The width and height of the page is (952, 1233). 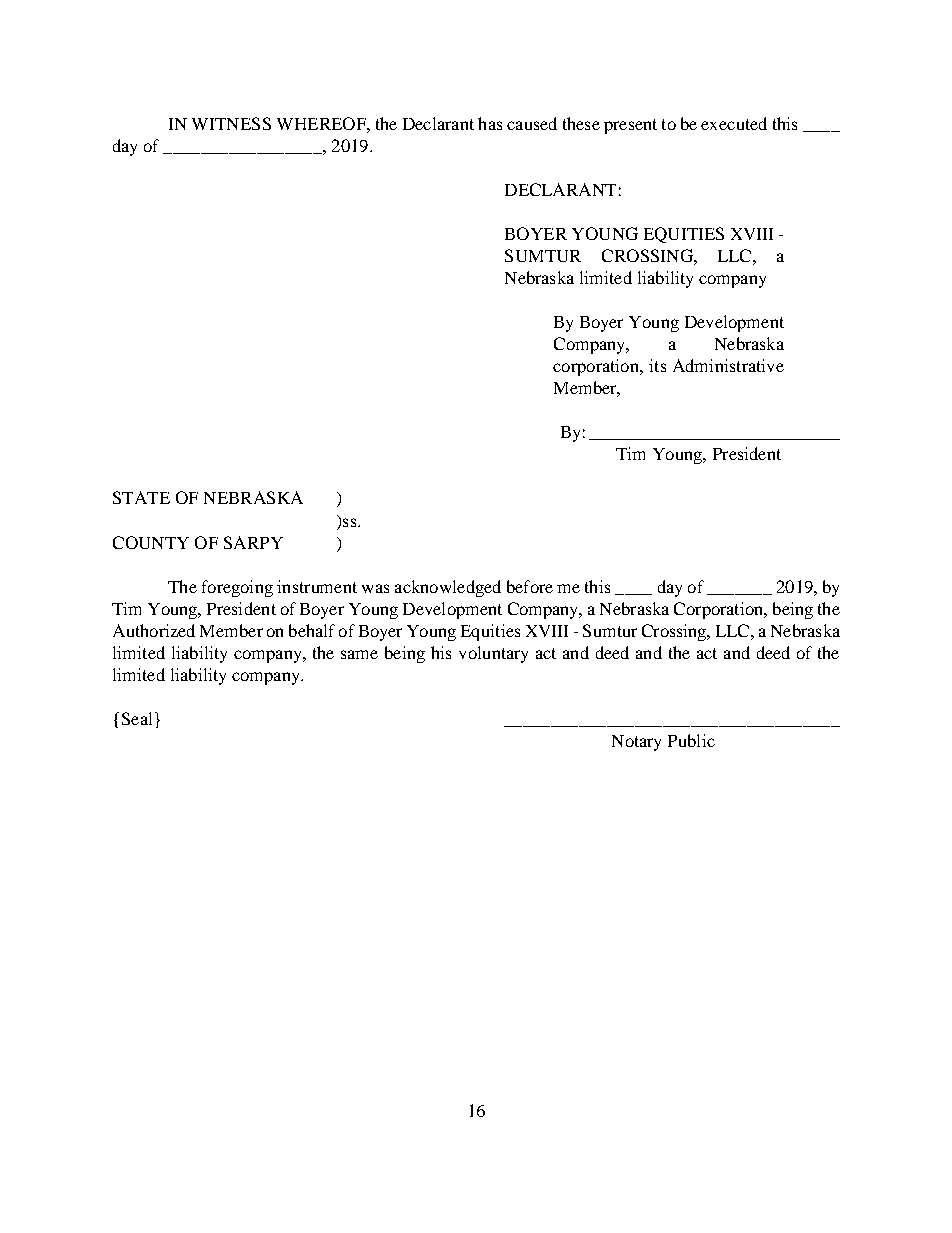 I want to click on present, so click(x=630, y=126).
